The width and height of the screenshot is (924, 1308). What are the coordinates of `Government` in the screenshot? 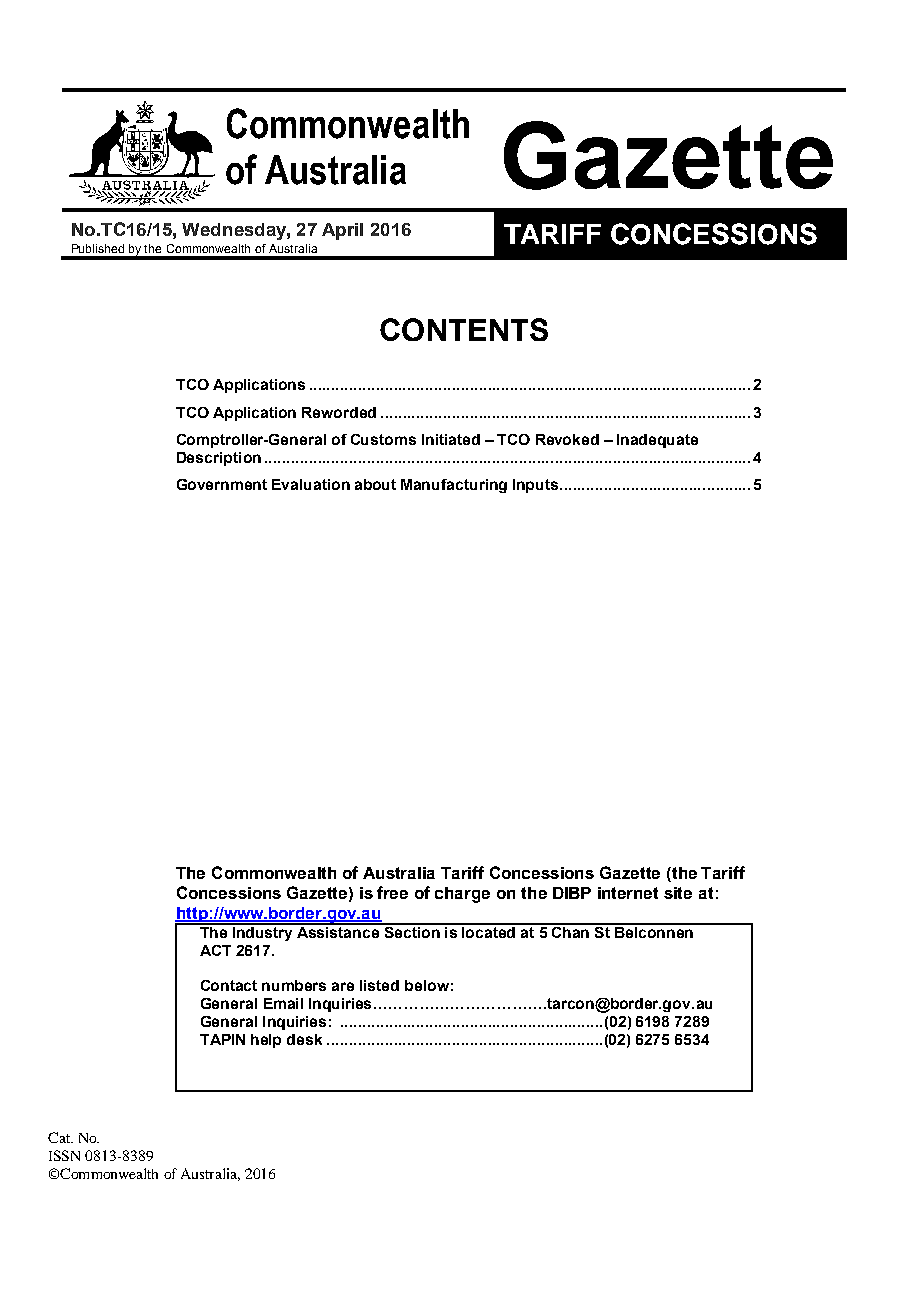 It's located at (222, 484).
